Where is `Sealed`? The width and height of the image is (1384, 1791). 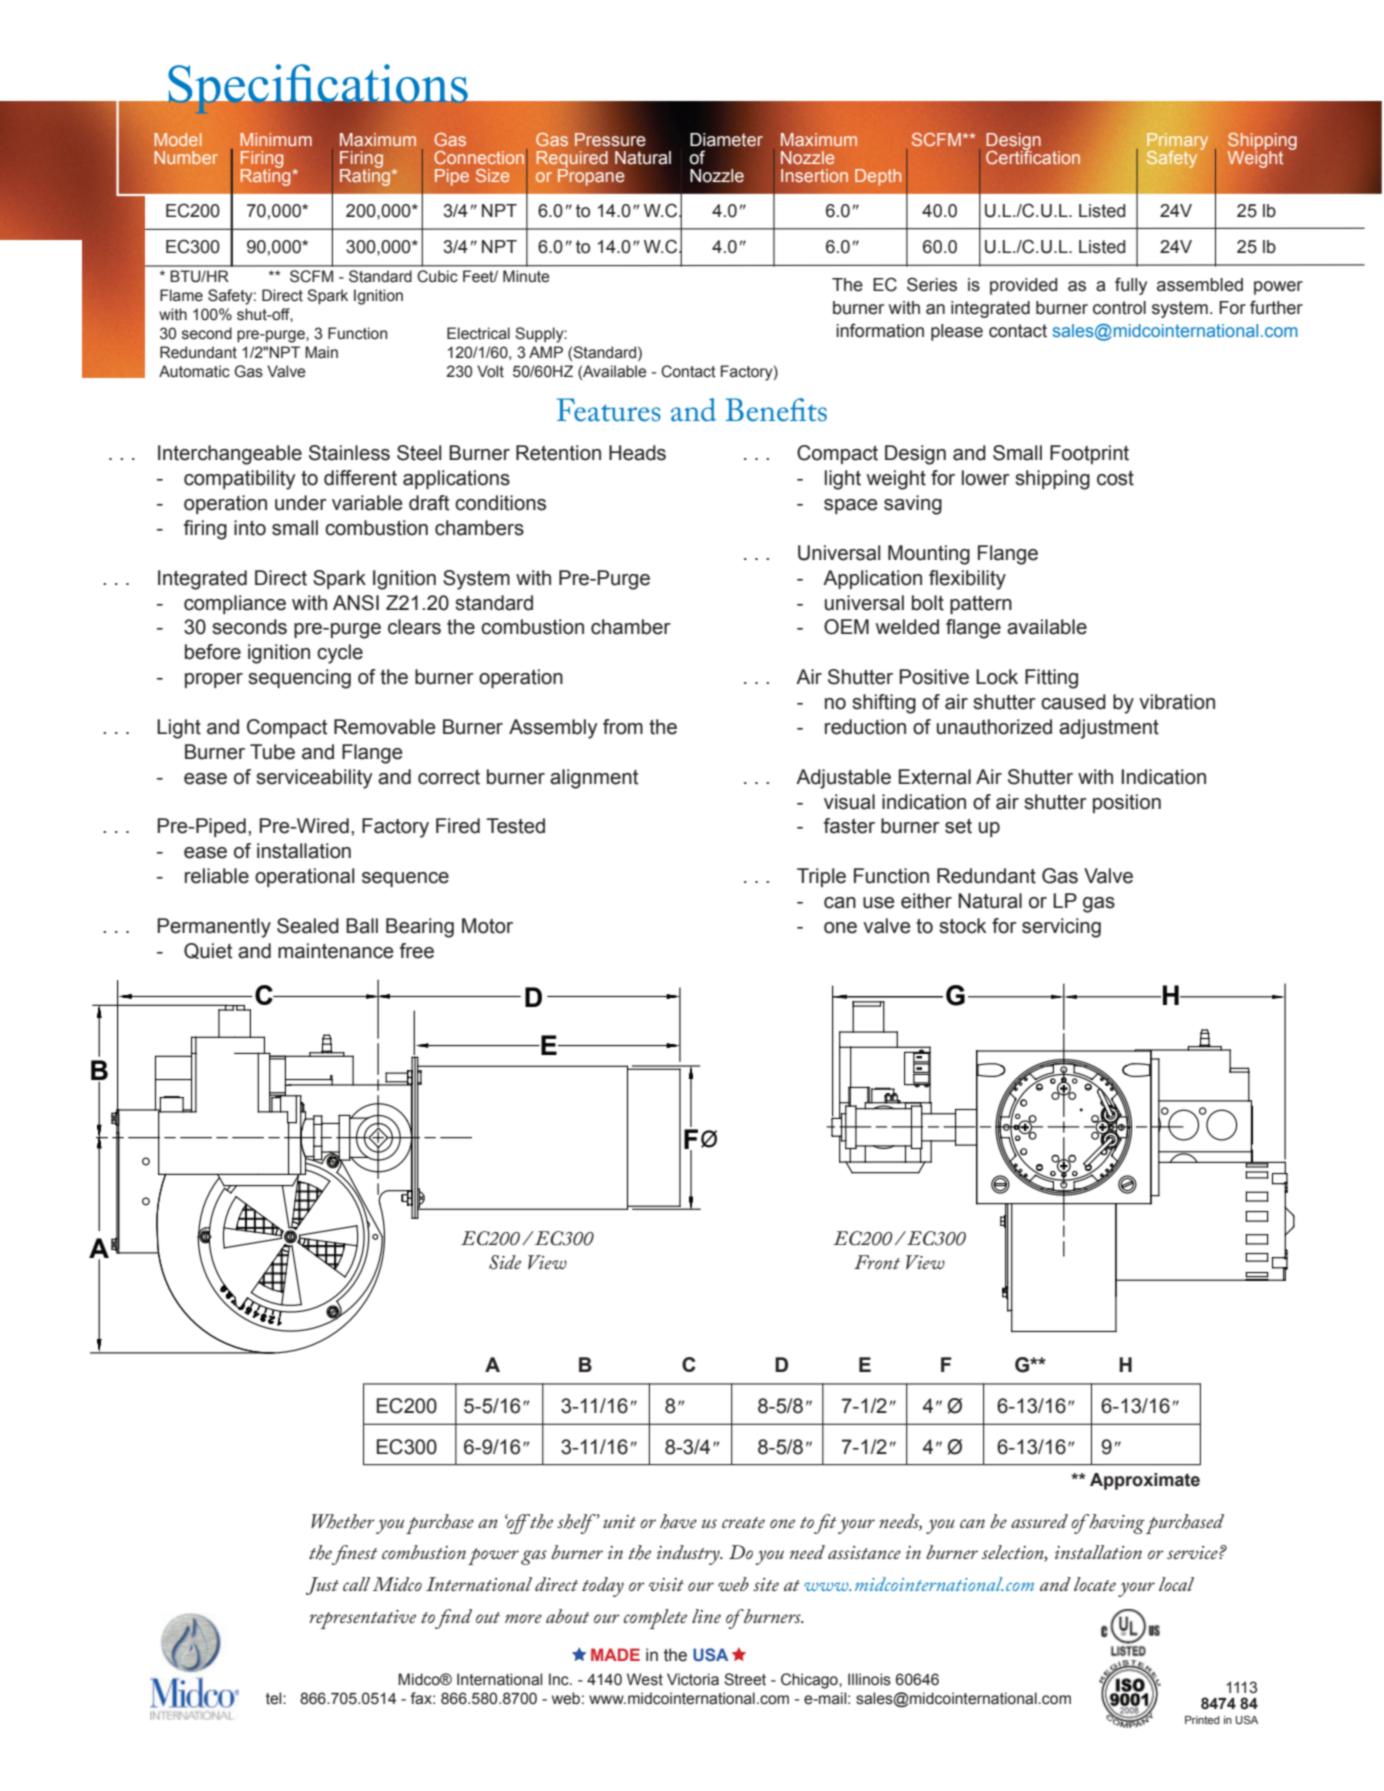 Sealed is located at coordinates (308, 926).
